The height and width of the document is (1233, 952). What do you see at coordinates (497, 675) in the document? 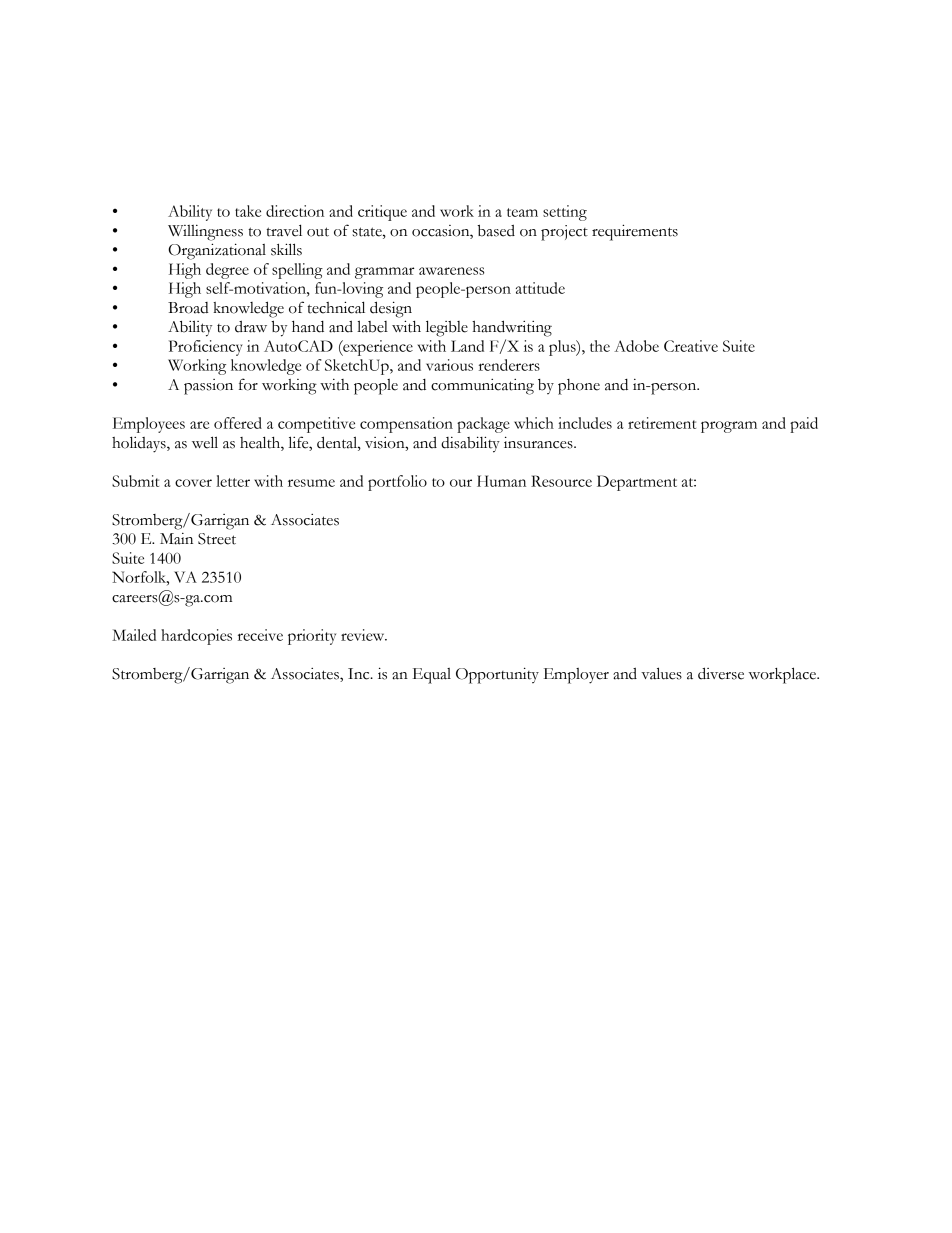
I see `Opportunity` at bounding box center [497, 675].
